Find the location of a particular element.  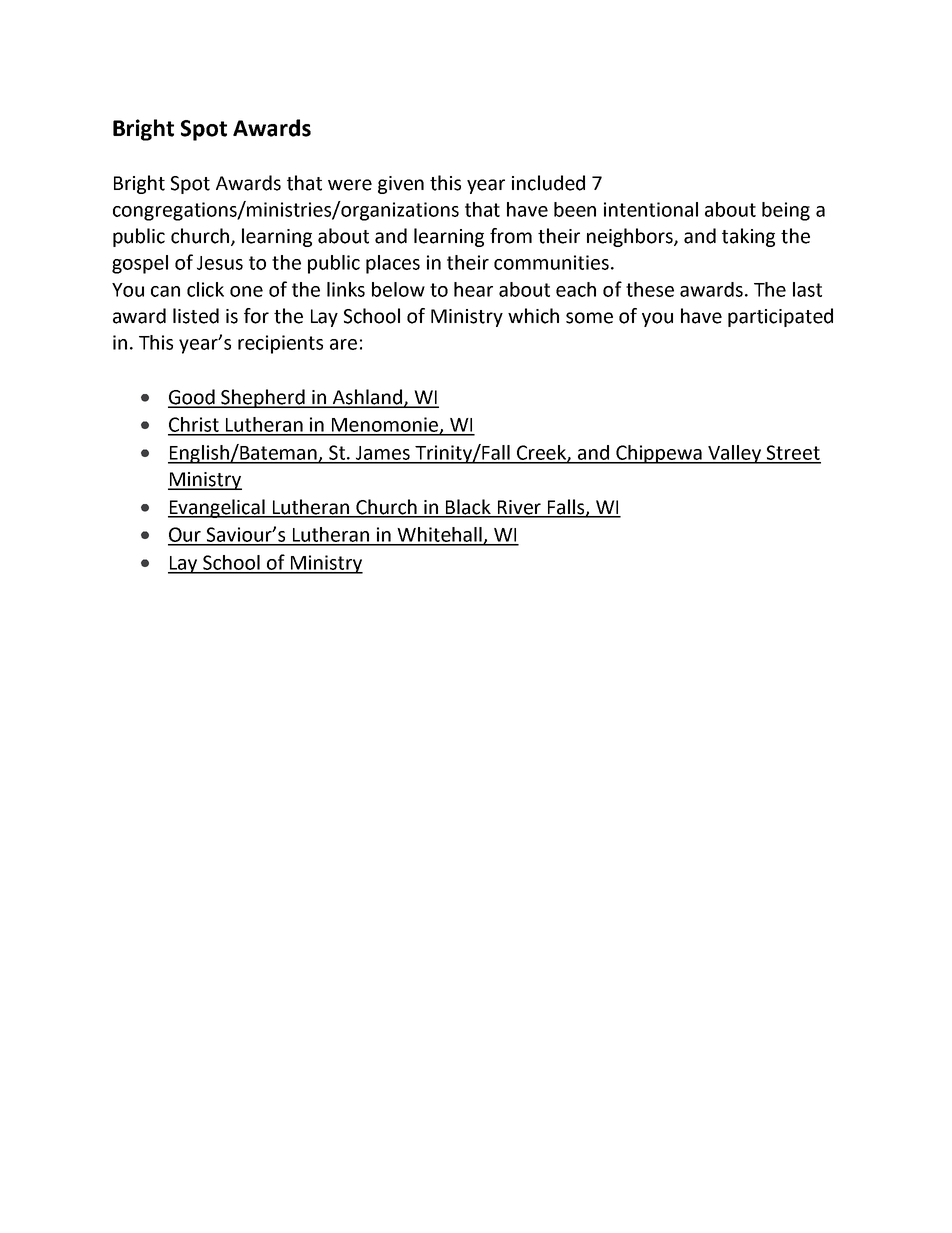

Good is located at coordinates (192, 398).
